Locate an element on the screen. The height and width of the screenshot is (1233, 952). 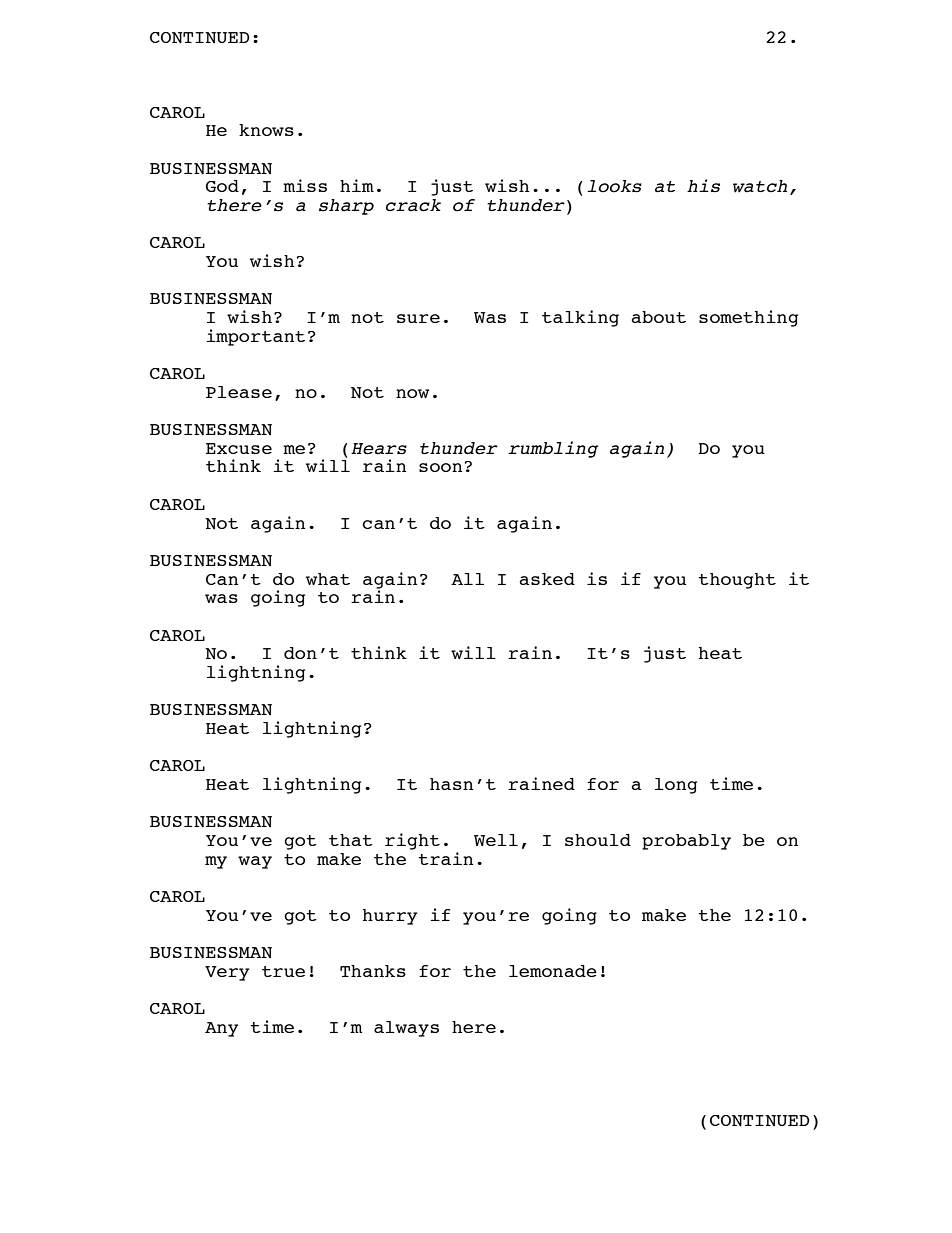
long is located at coordinates (676, 786).
